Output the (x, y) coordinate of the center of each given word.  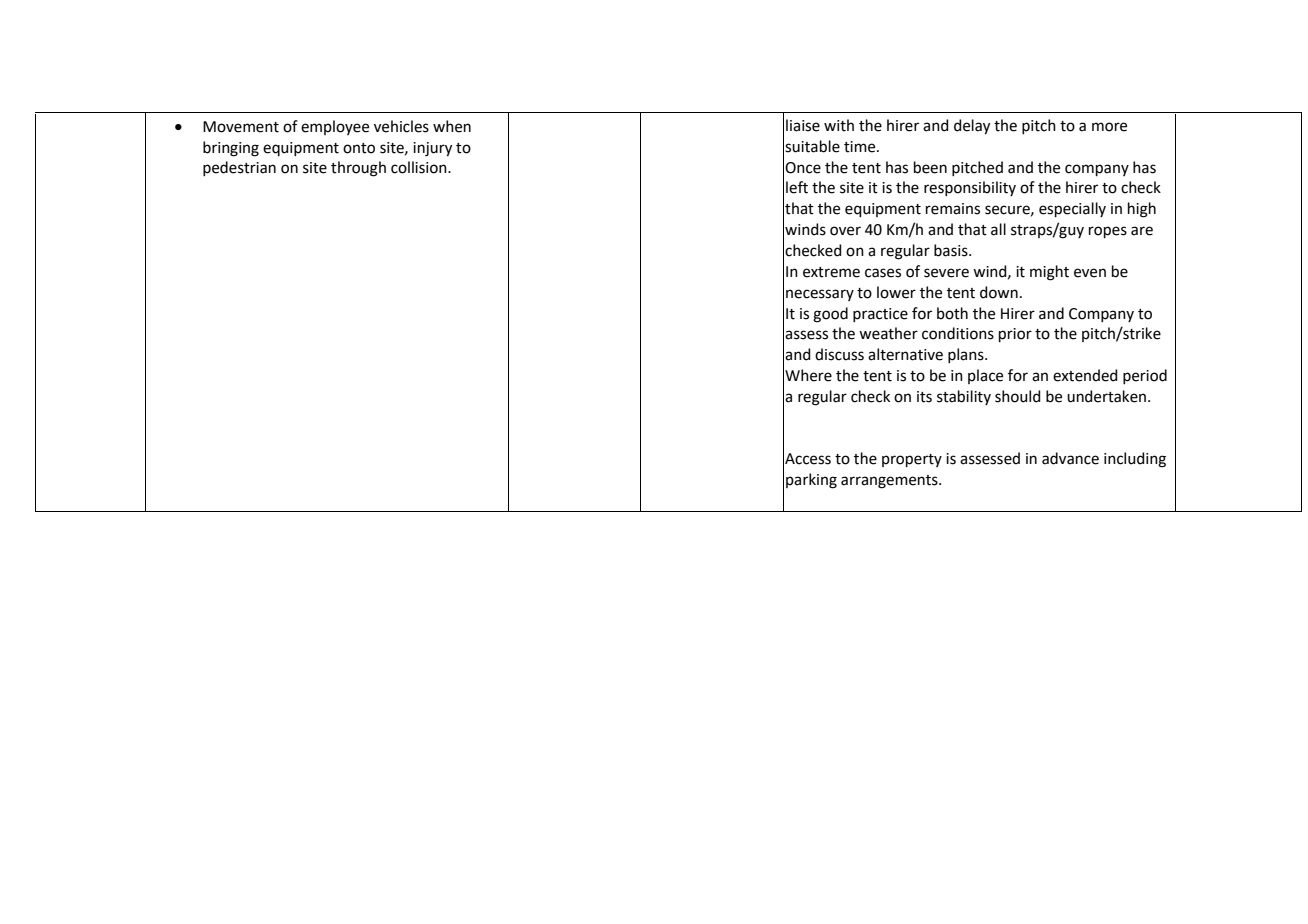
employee (335, 127)
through (358, 169)
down (999, 292)
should (1018, 396)
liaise (803, 125)
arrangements (890, 482)
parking (811, 481)
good (830, 315)
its (924, 397)
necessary (820, 295)
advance (1070, 458)
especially (1072, 209)
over (845, 231)
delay (972, 127)
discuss (839, 354)
